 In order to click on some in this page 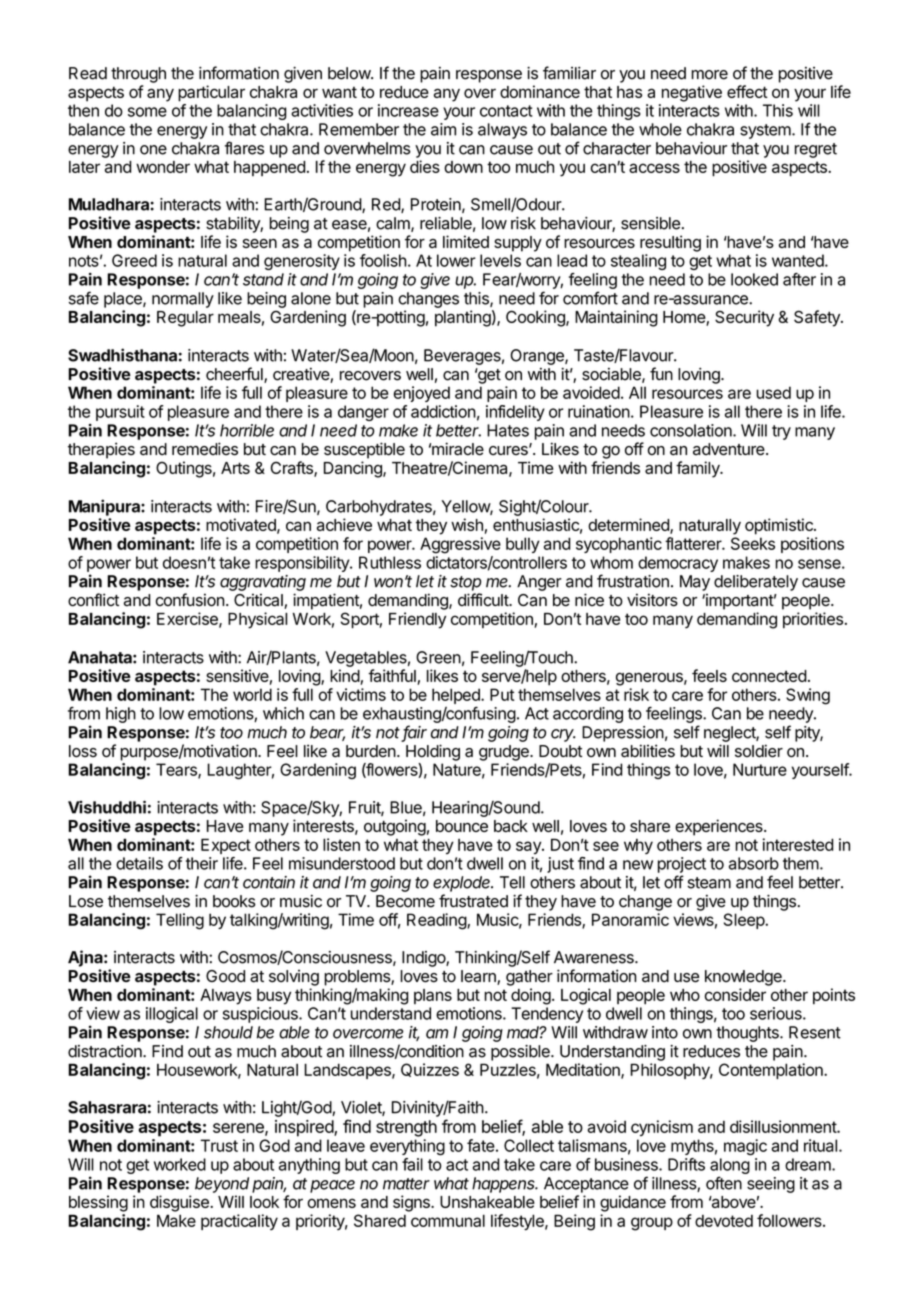, I will do `click(147, 112)`.
